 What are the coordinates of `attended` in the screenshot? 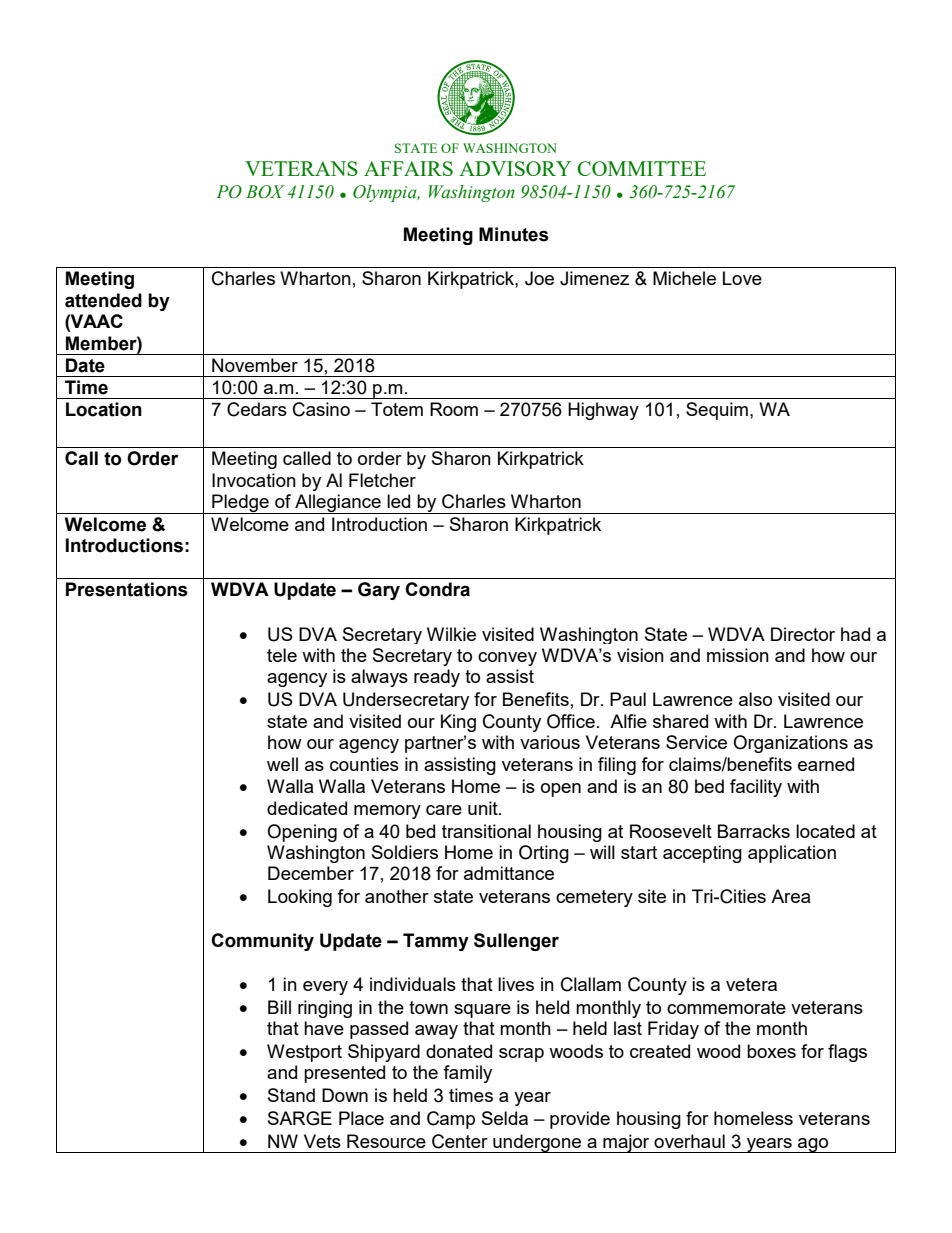 It's located at (103, 300).
